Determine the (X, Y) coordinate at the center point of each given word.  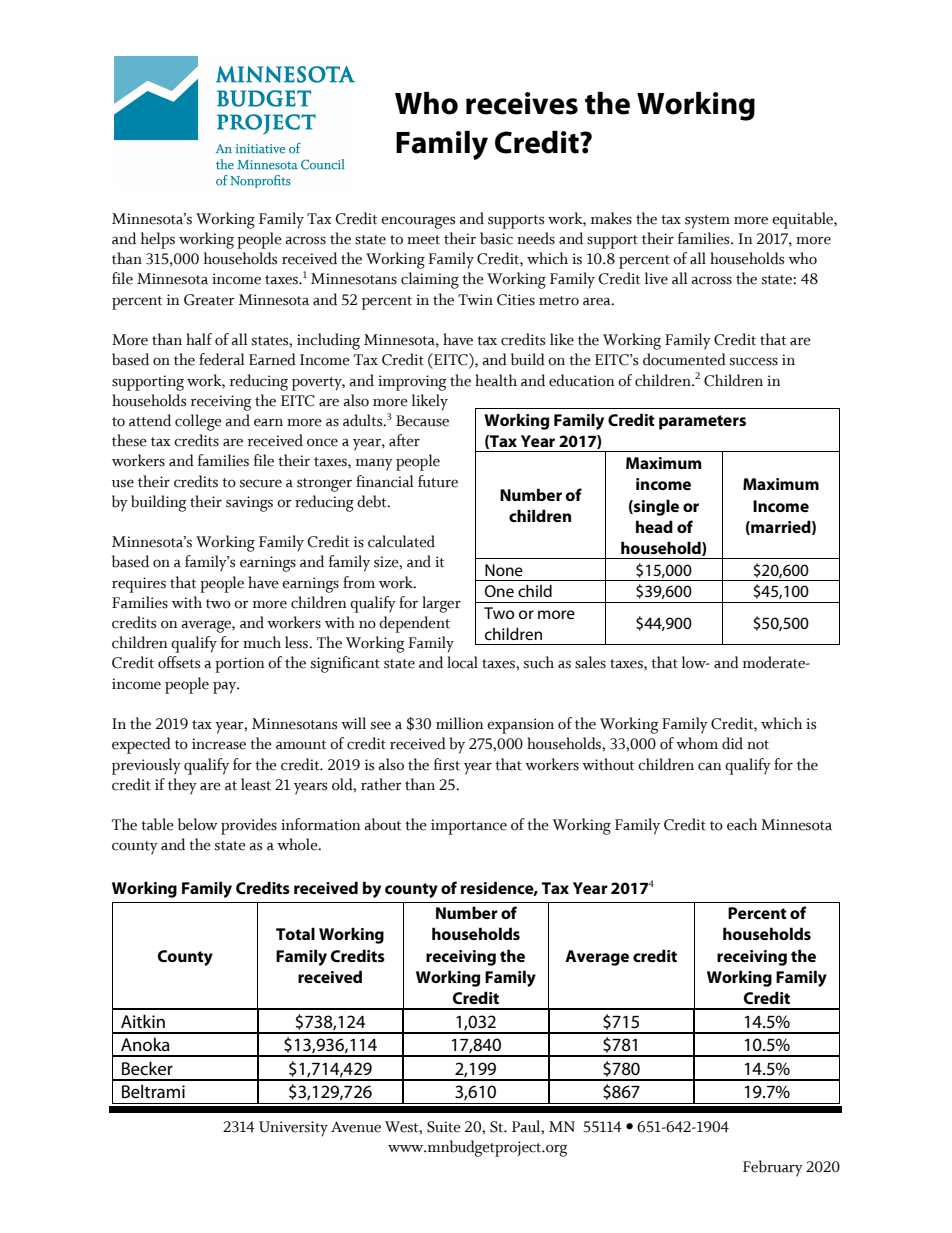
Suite (444, 1127)
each (742, 824)
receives (522, 103)
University (293, 1129)
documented (684, 359)
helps (158, 240)
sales (590, 662)
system (707, 222)
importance (469, 827)
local (462, 662)
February (773, 1168)
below (198, 824)
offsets (179, 662)
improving (412, 383)
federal (221, 359)
